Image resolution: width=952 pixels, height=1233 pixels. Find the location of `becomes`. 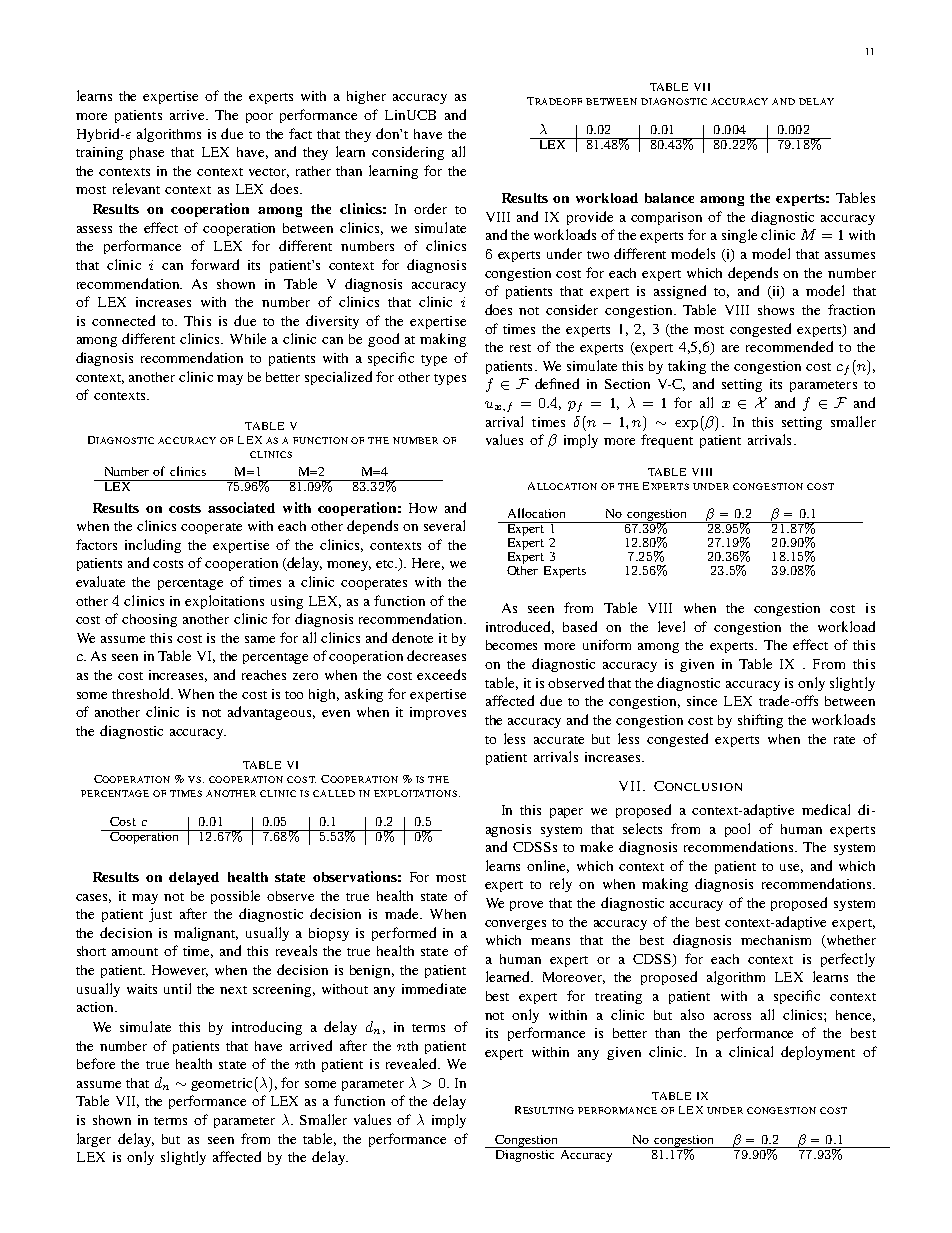

becomes is located at coordinates (511, 645).
